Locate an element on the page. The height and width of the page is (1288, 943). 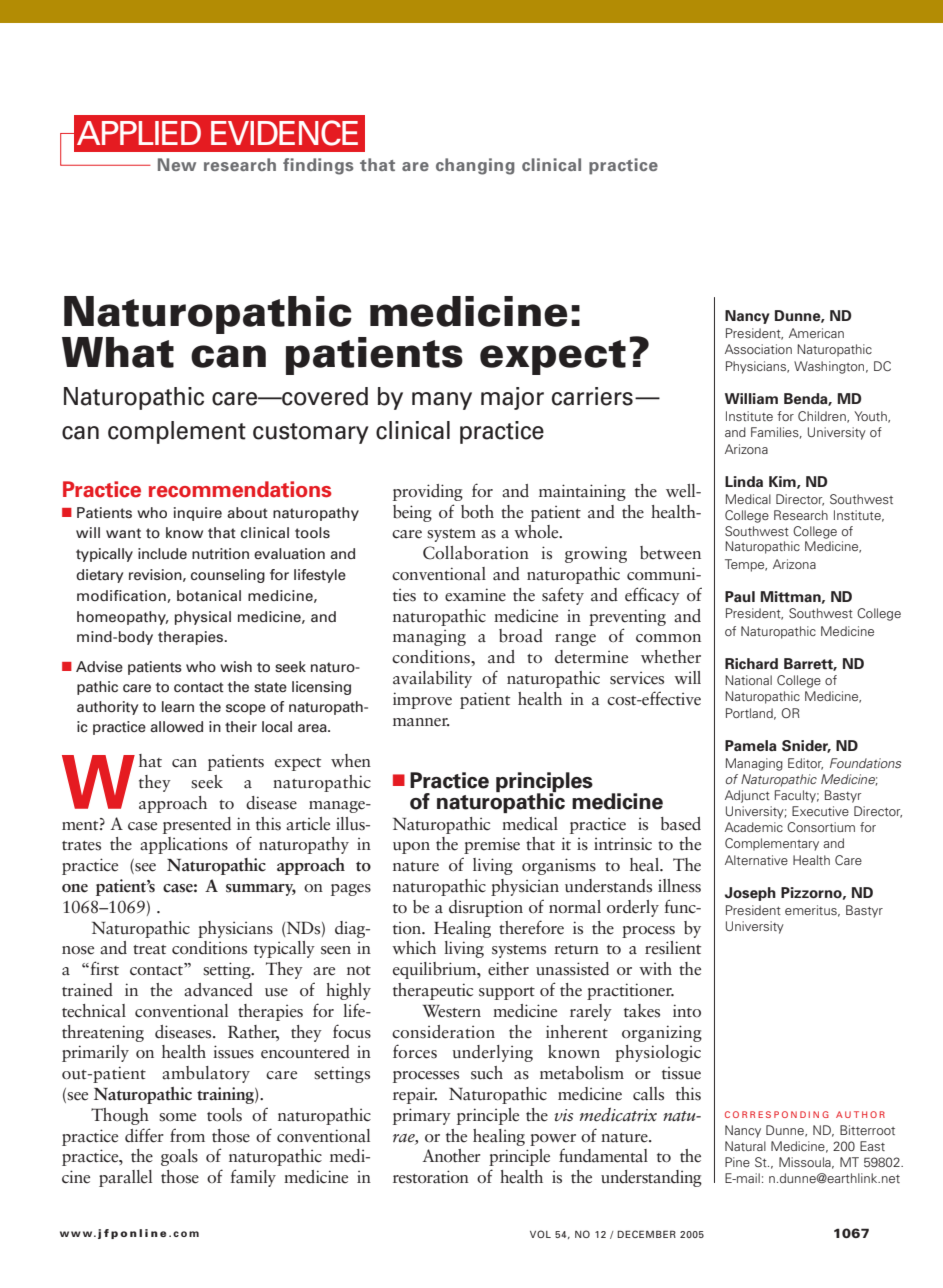
presented is located at coordinates (197, 825).
